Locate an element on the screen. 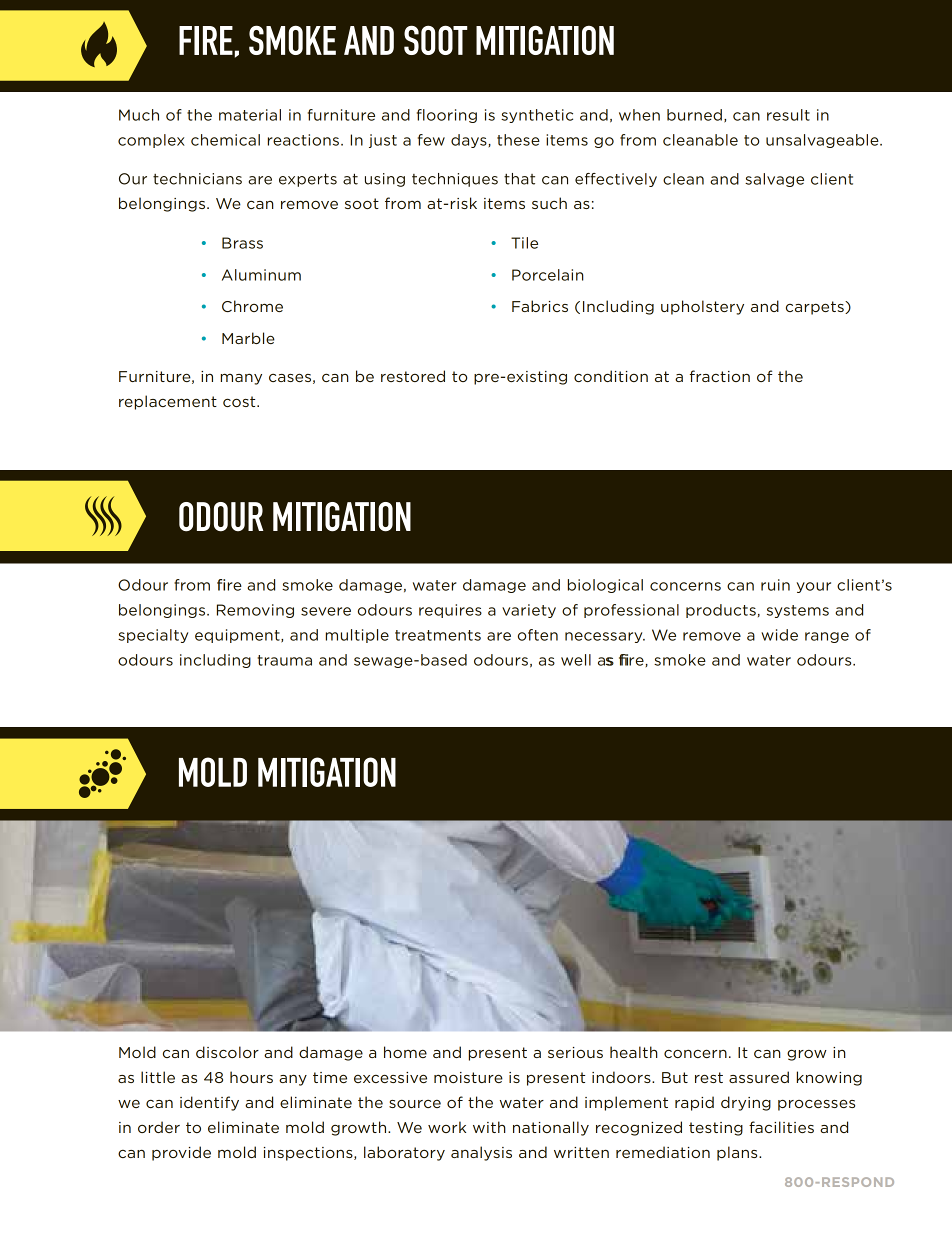 The height and width of the screenshot is (1251, 952). are is located at coordinates (499, 636).
